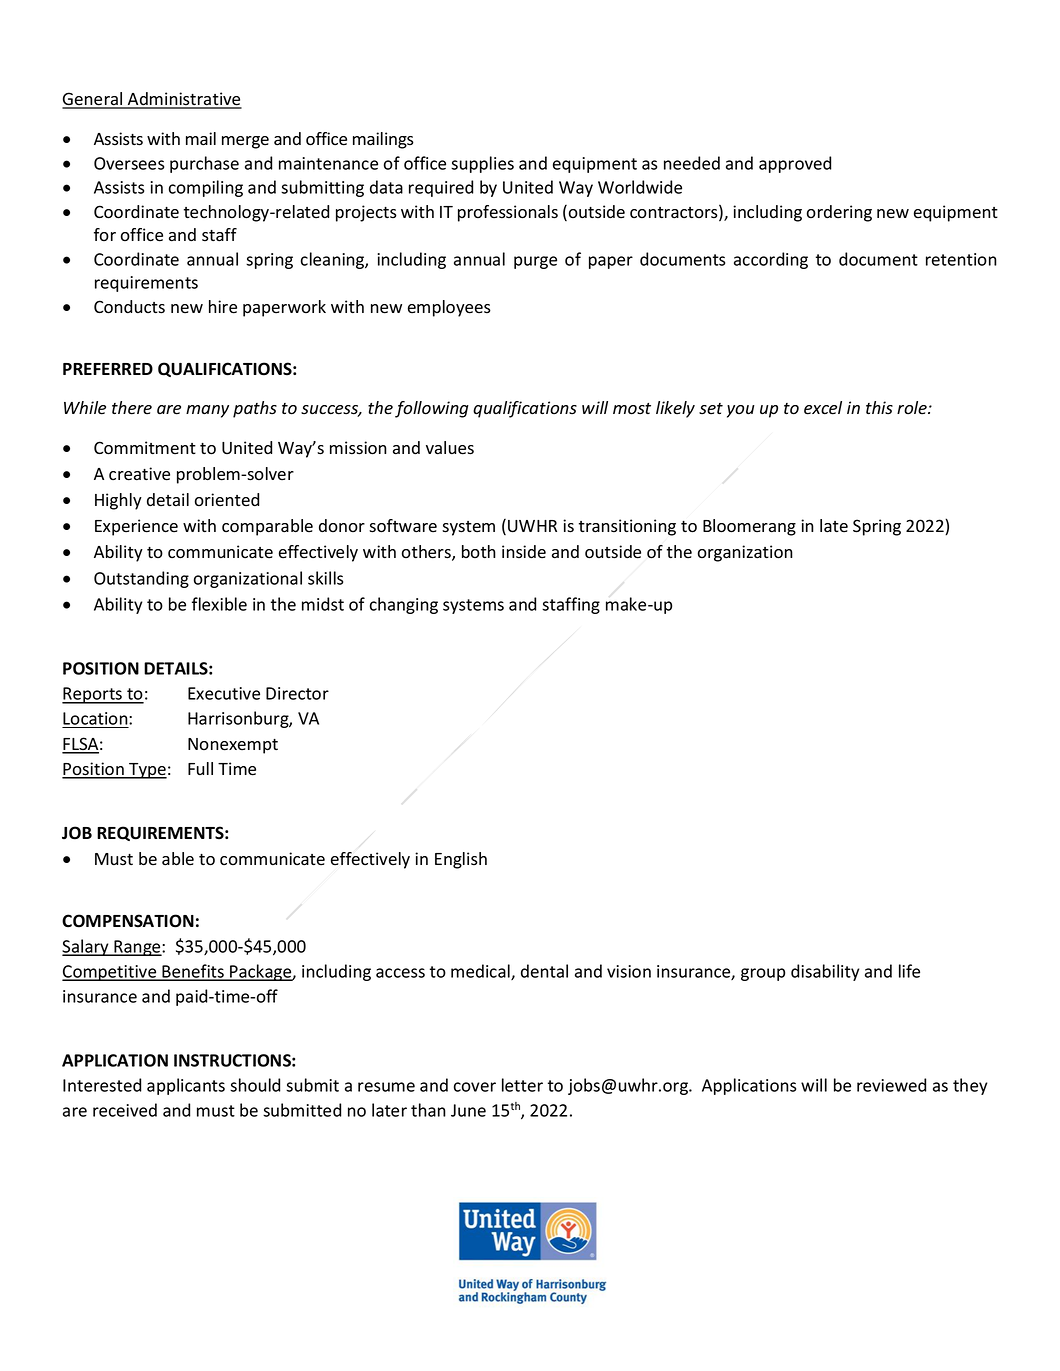  I want to click on Administrative, so click(184, 100).
